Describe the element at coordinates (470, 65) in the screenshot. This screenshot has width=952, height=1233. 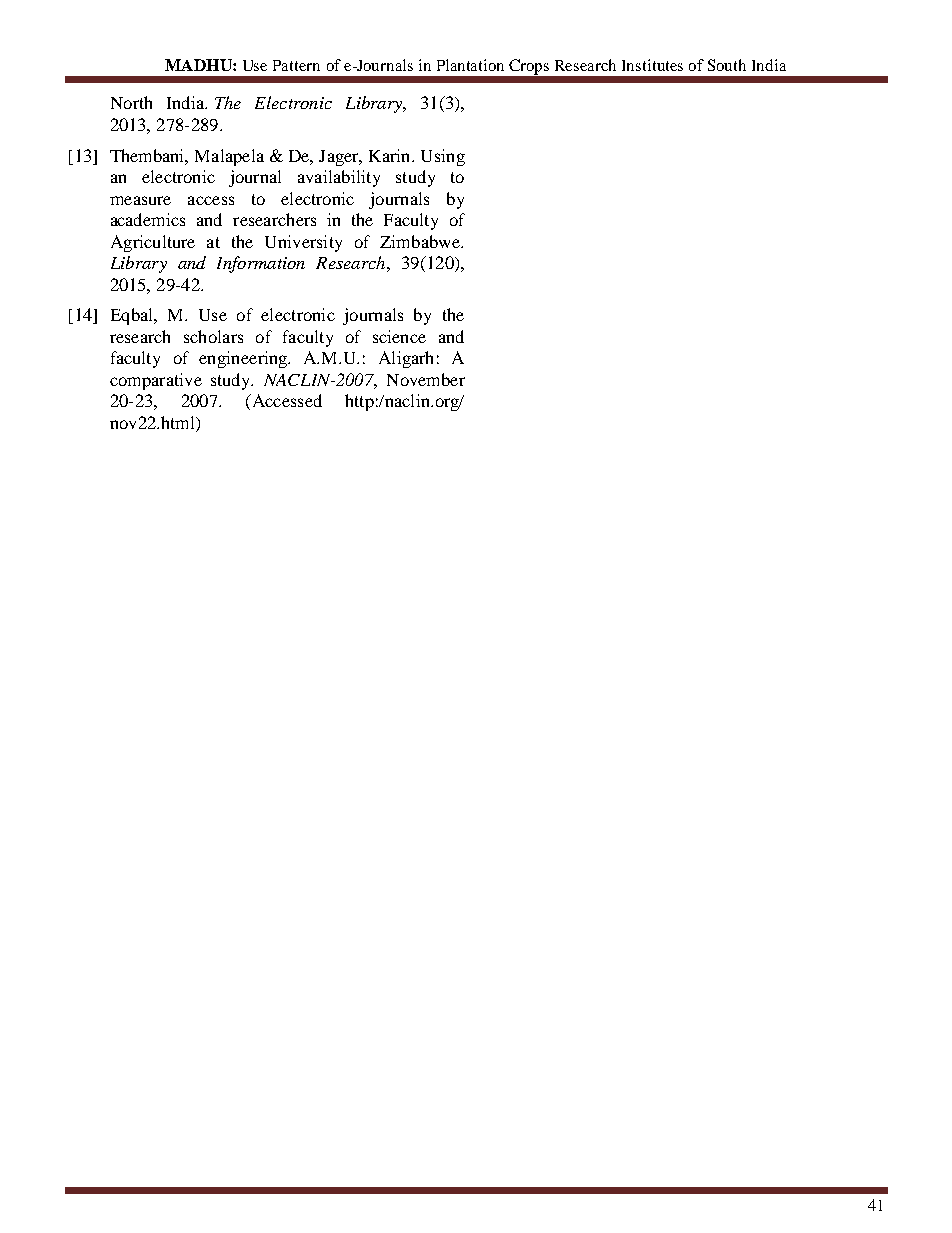
I see `Plantation` at that location.
